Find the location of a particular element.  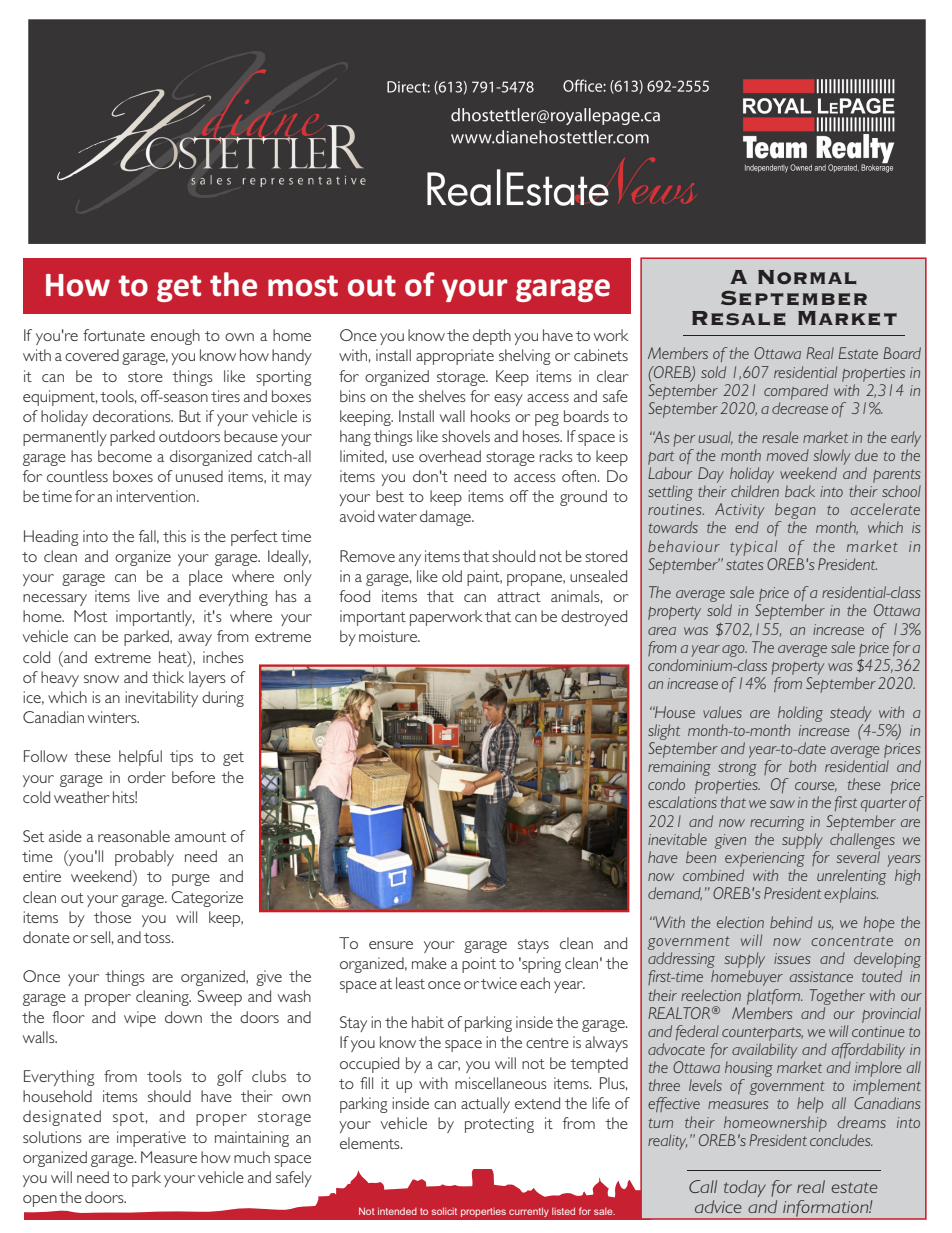

habit is located at coordinates (428, 1022).
